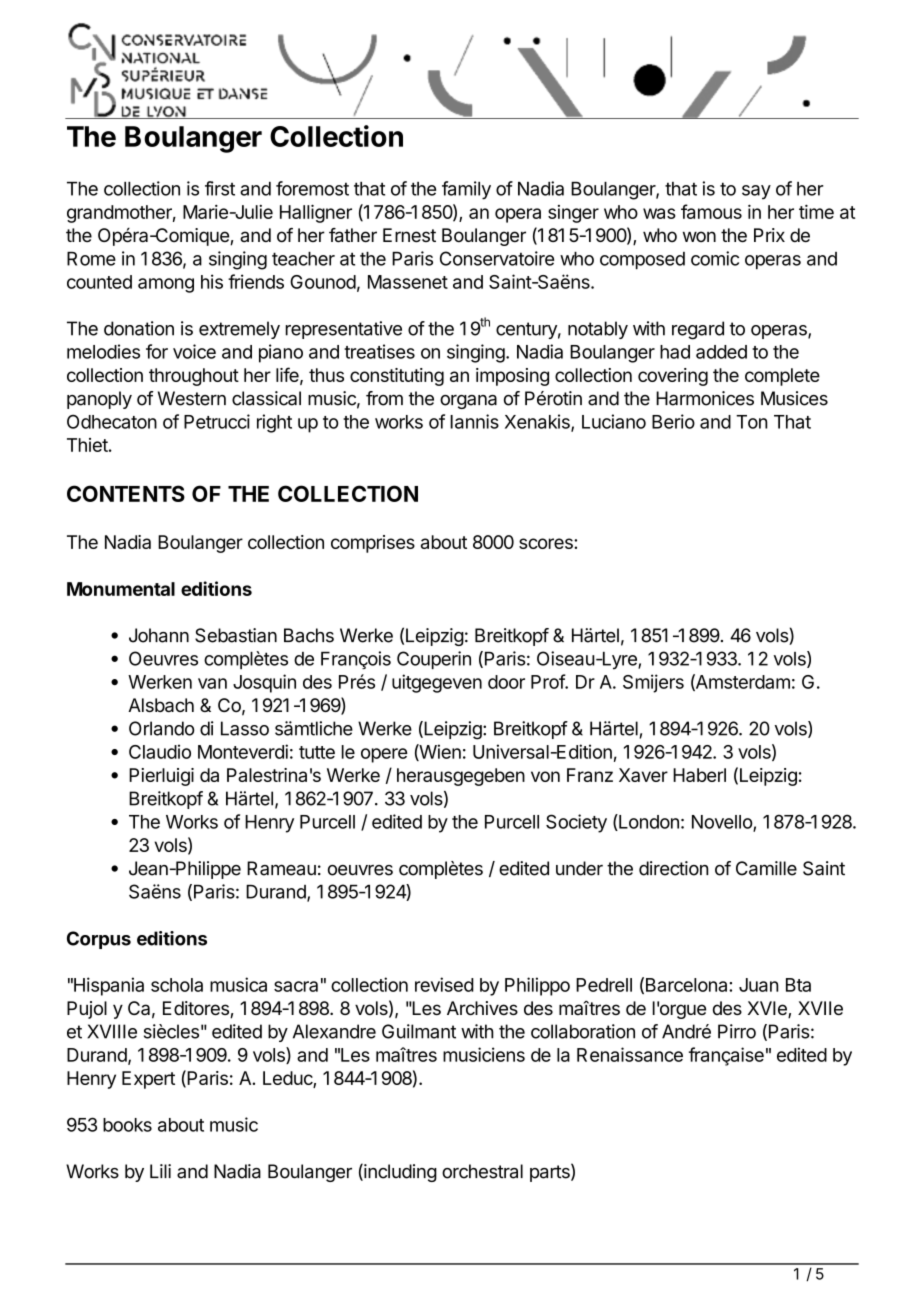  Describe the element at coordinates (160, 1171) in the screenshot. I see `Lili` at that location.
